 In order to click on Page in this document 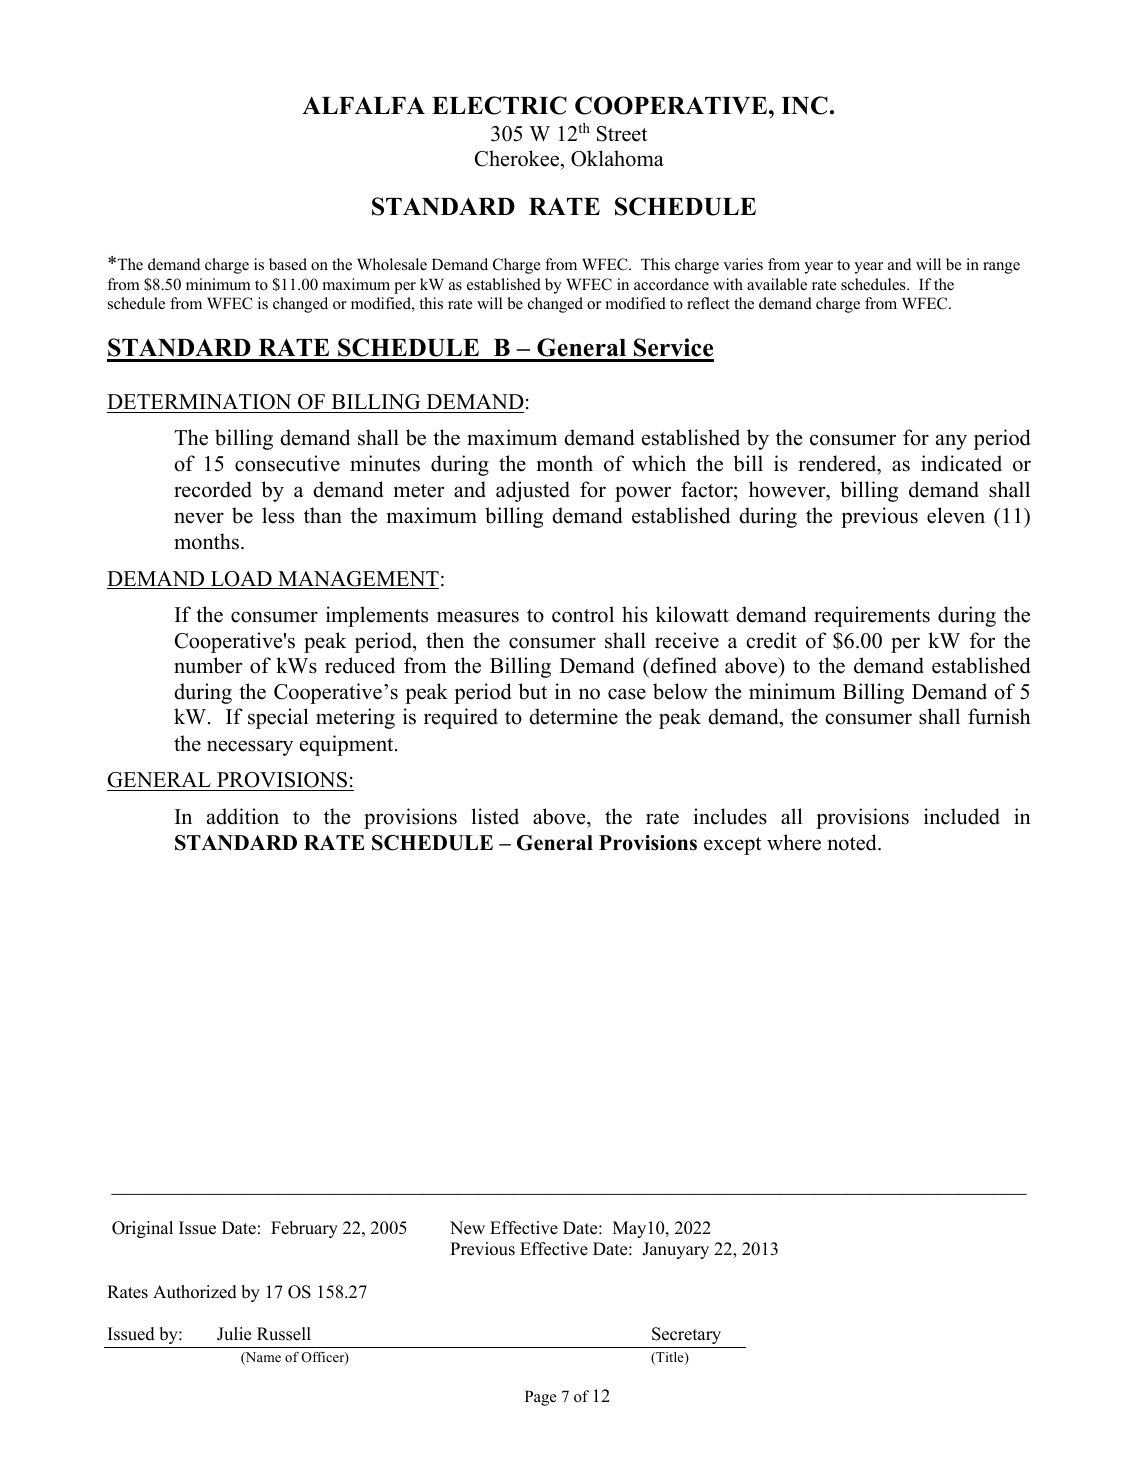, I will do `click(540, 1398)`.
